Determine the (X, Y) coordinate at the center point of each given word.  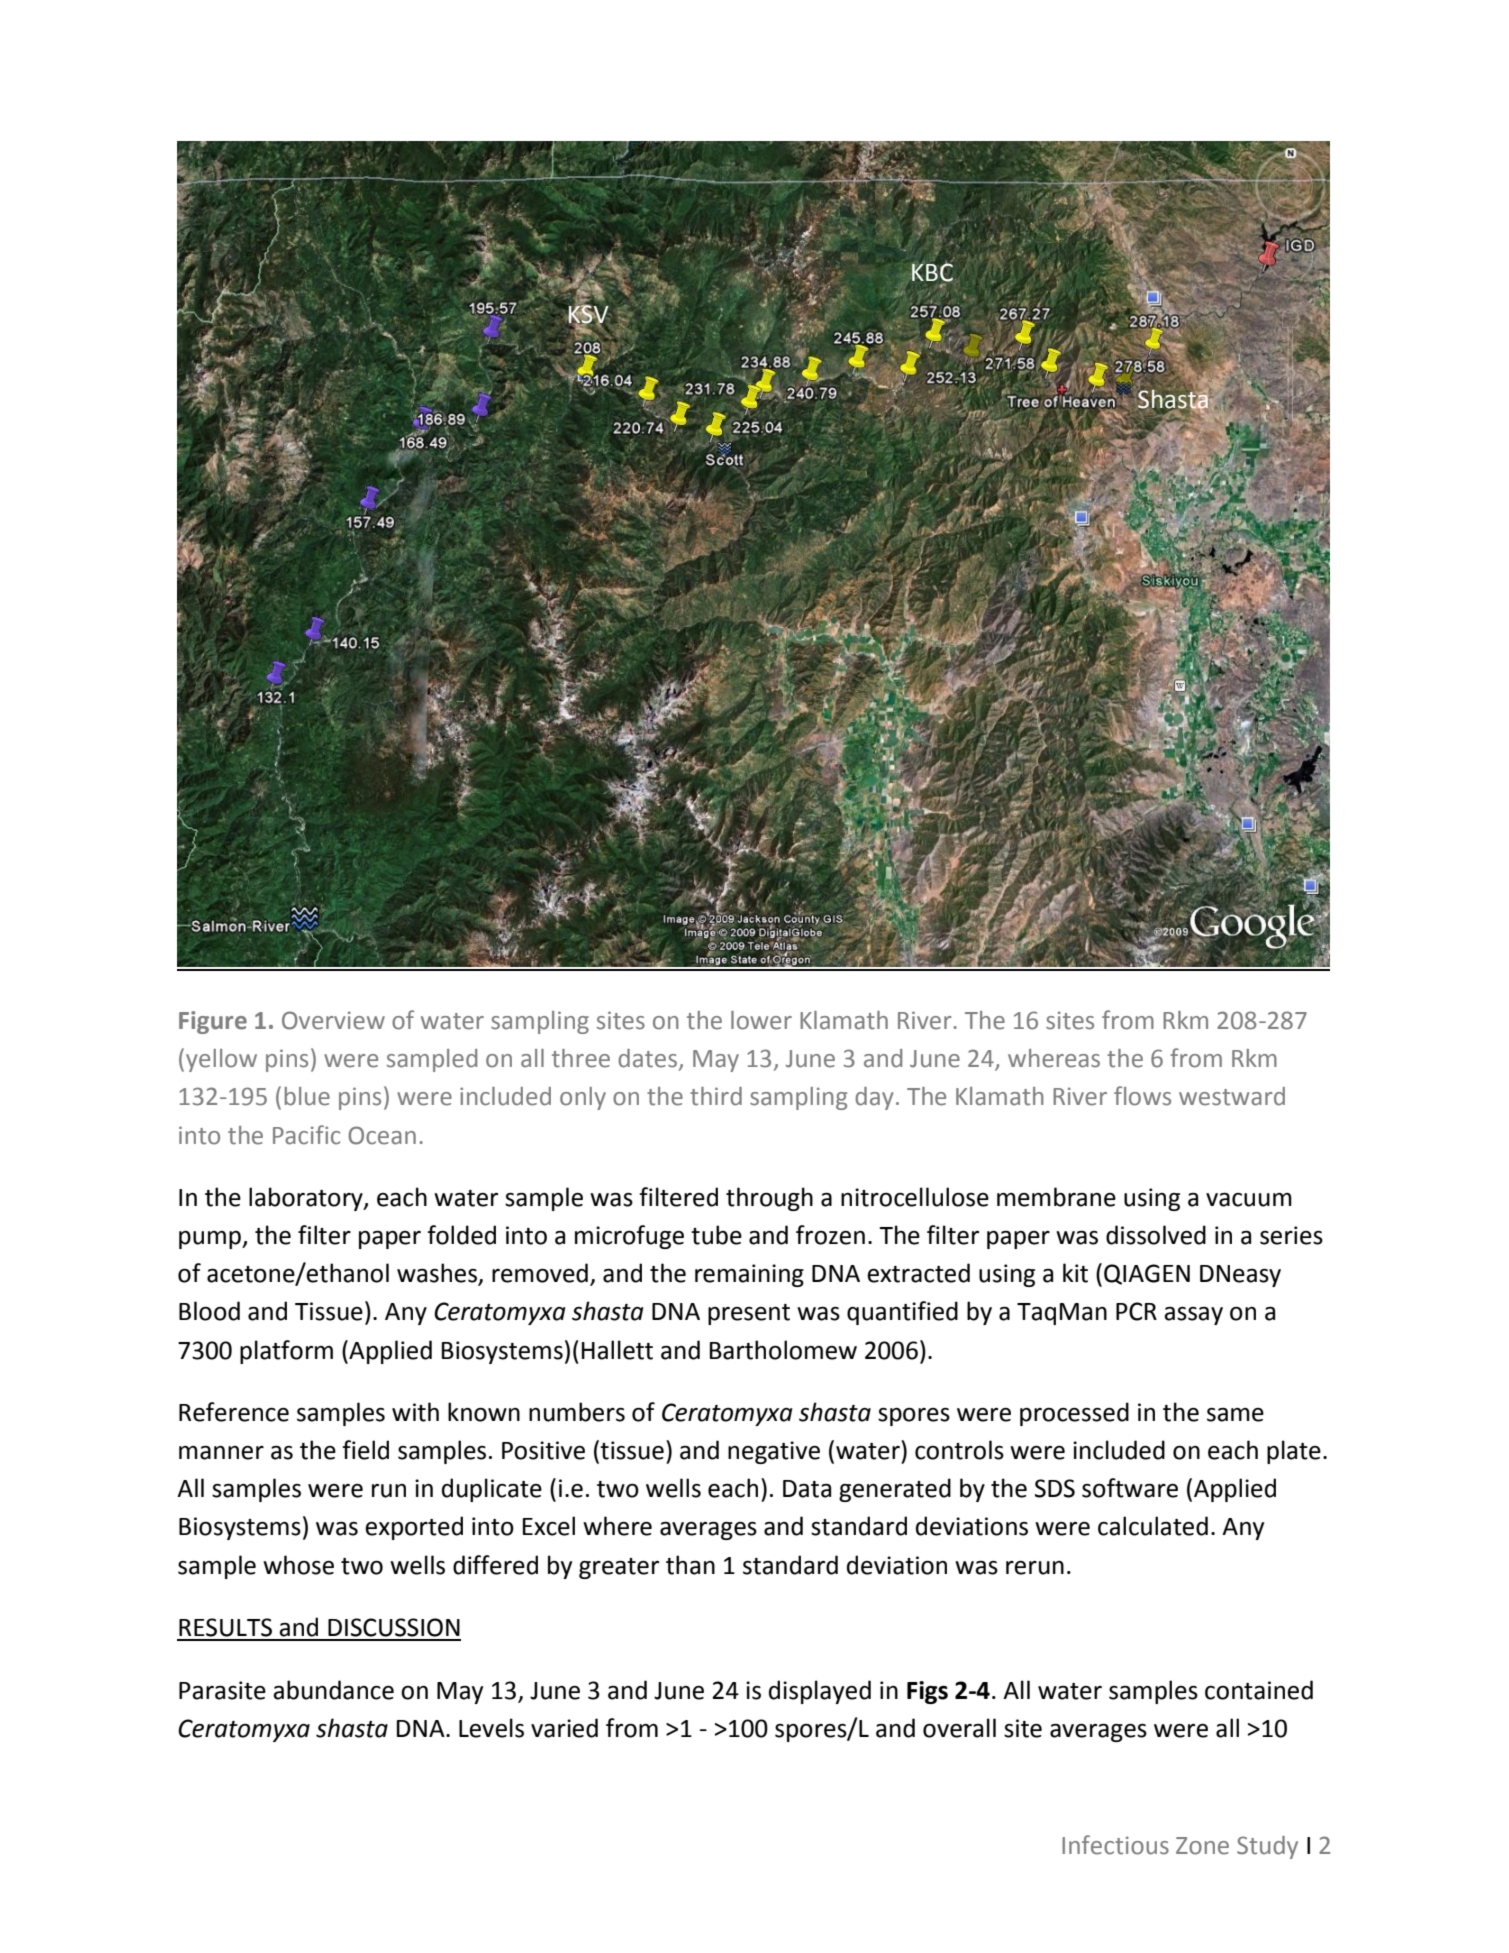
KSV (588, 314)
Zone (1202, 1846)
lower (761, 1020)
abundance (333, 1690)
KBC (932, 271)
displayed (820, 1692)
